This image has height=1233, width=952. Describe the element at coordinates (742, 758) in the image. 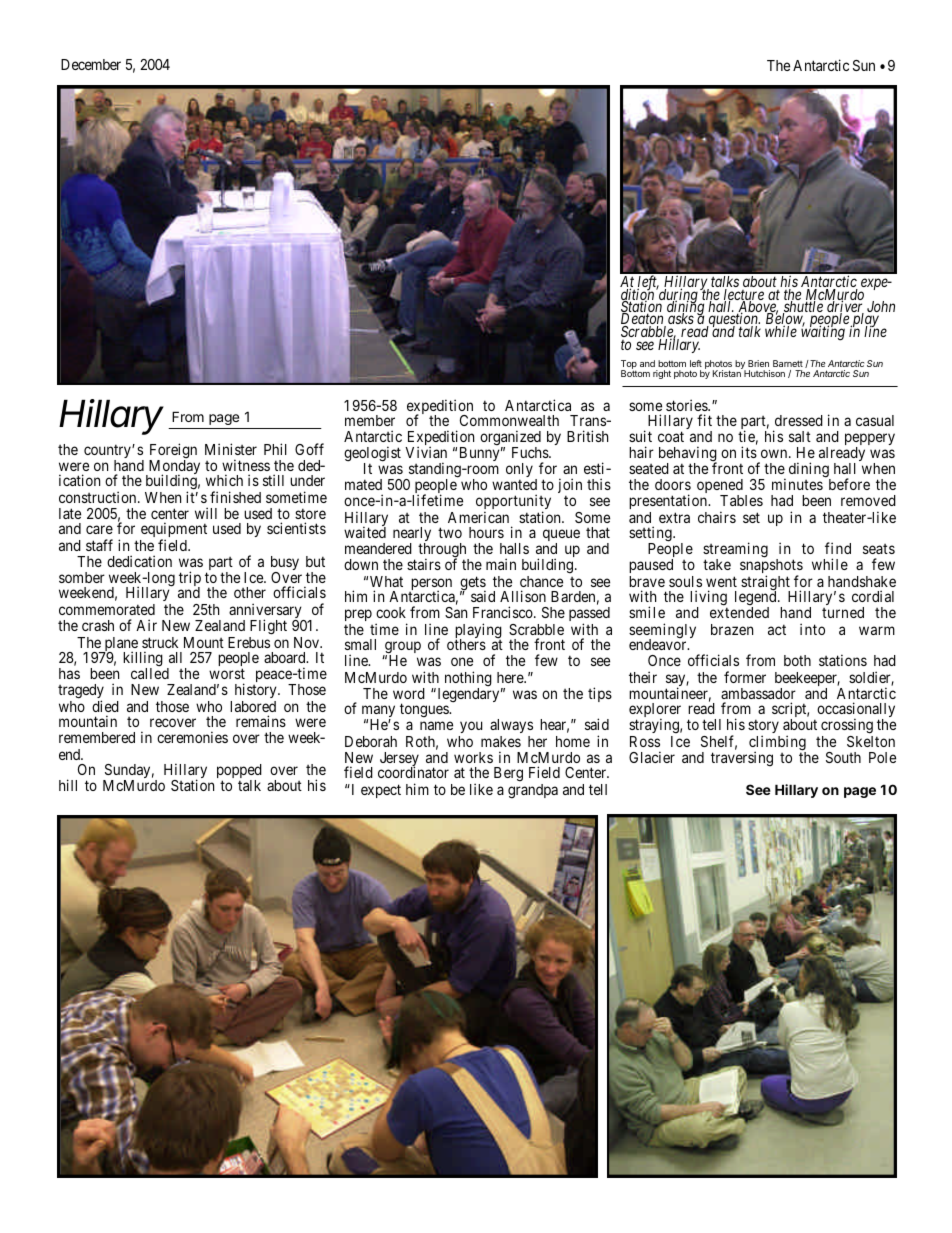

I see `traversing` at that location.
